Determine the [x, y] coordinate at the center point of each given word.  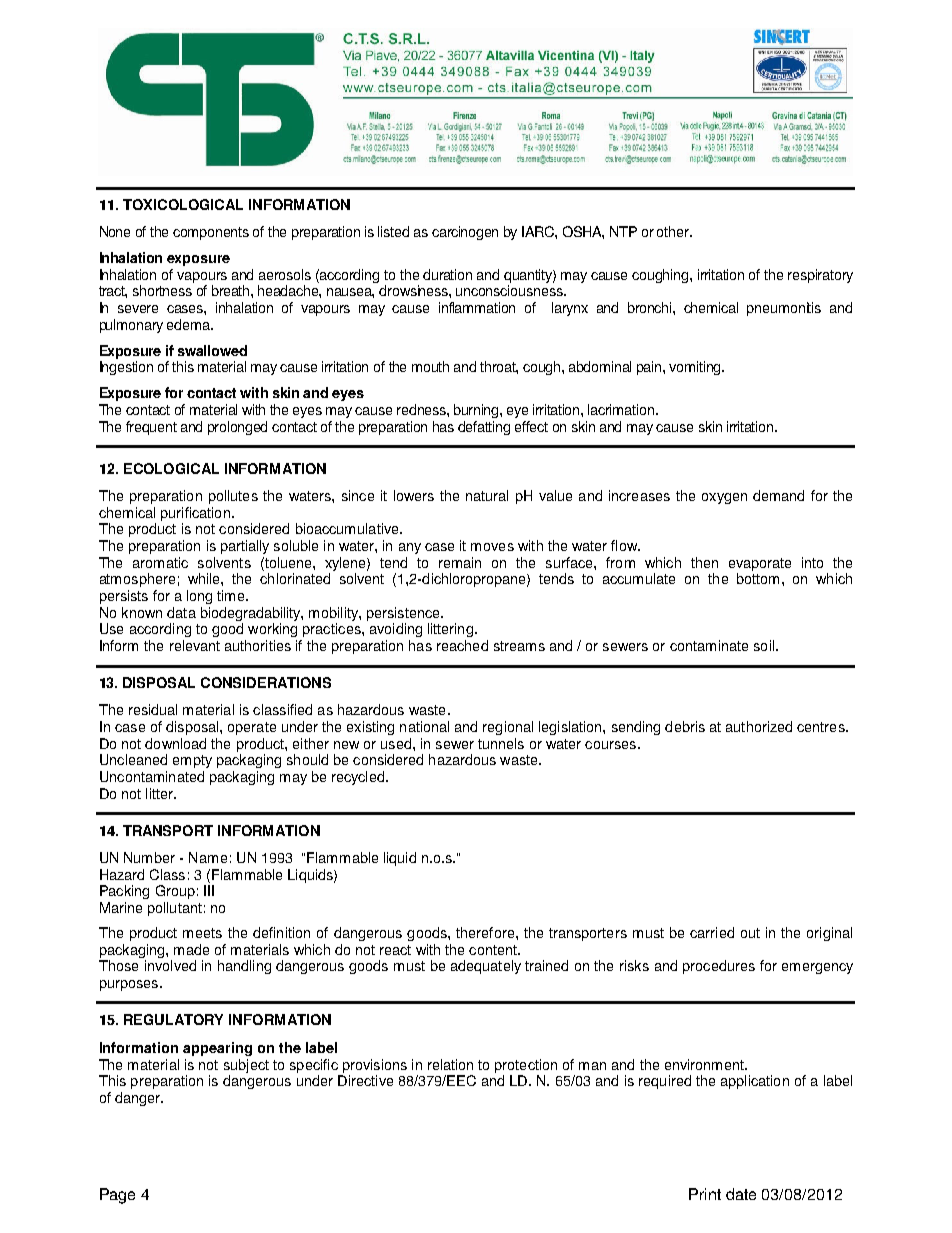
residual [153, 709]
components [211, 233]
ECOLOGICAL [171, 468]
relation [450, 1064]
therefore [486, 932]
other [674, 231]
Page [117, 1196]
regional [508, 728]
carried [712, 932]
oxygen [724, 498]
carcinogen [465, 233]
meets [202, 933]
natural [487, 495]
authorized [759, 726]
